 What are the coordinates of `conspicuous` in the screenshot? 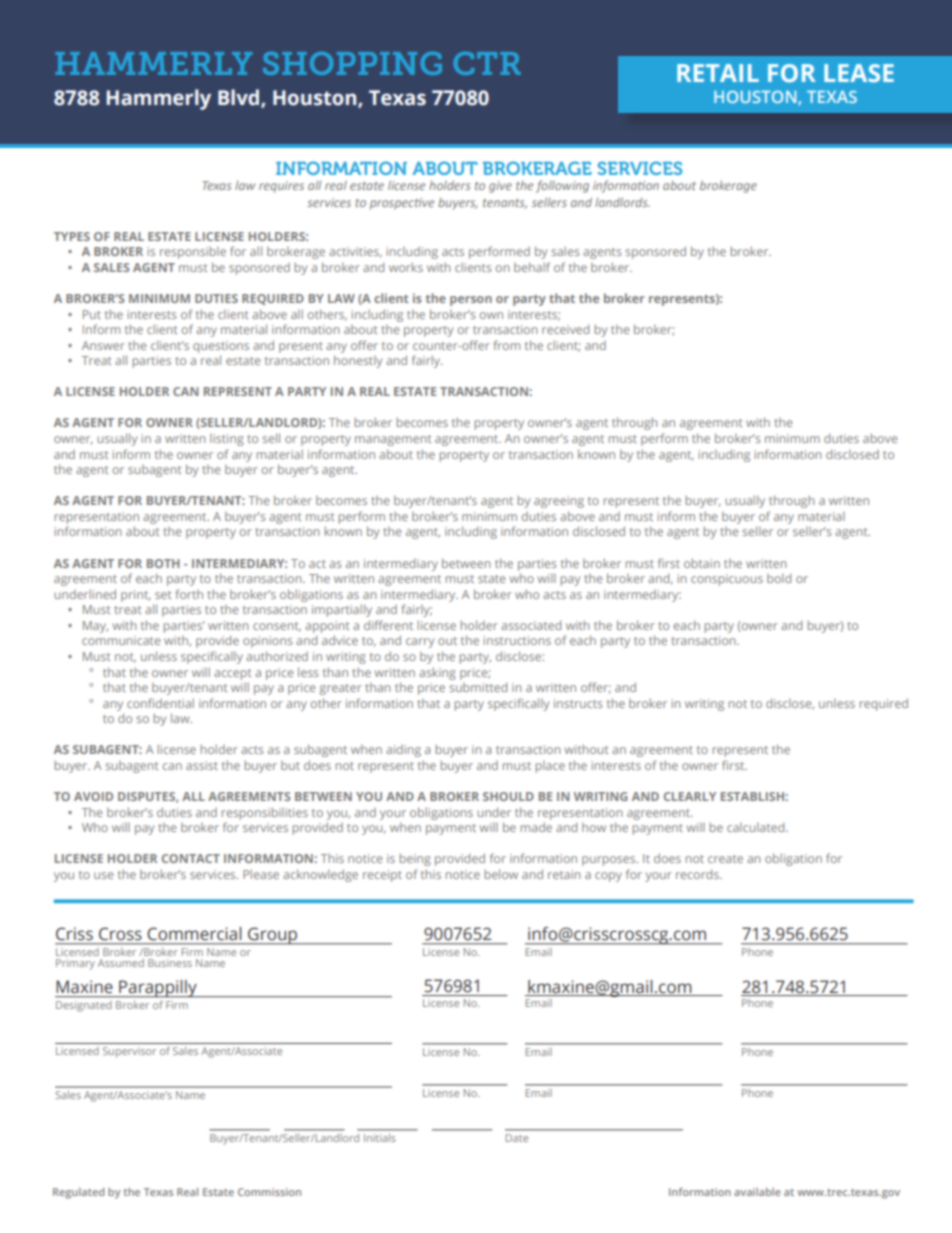 It's located at (727, 580).
